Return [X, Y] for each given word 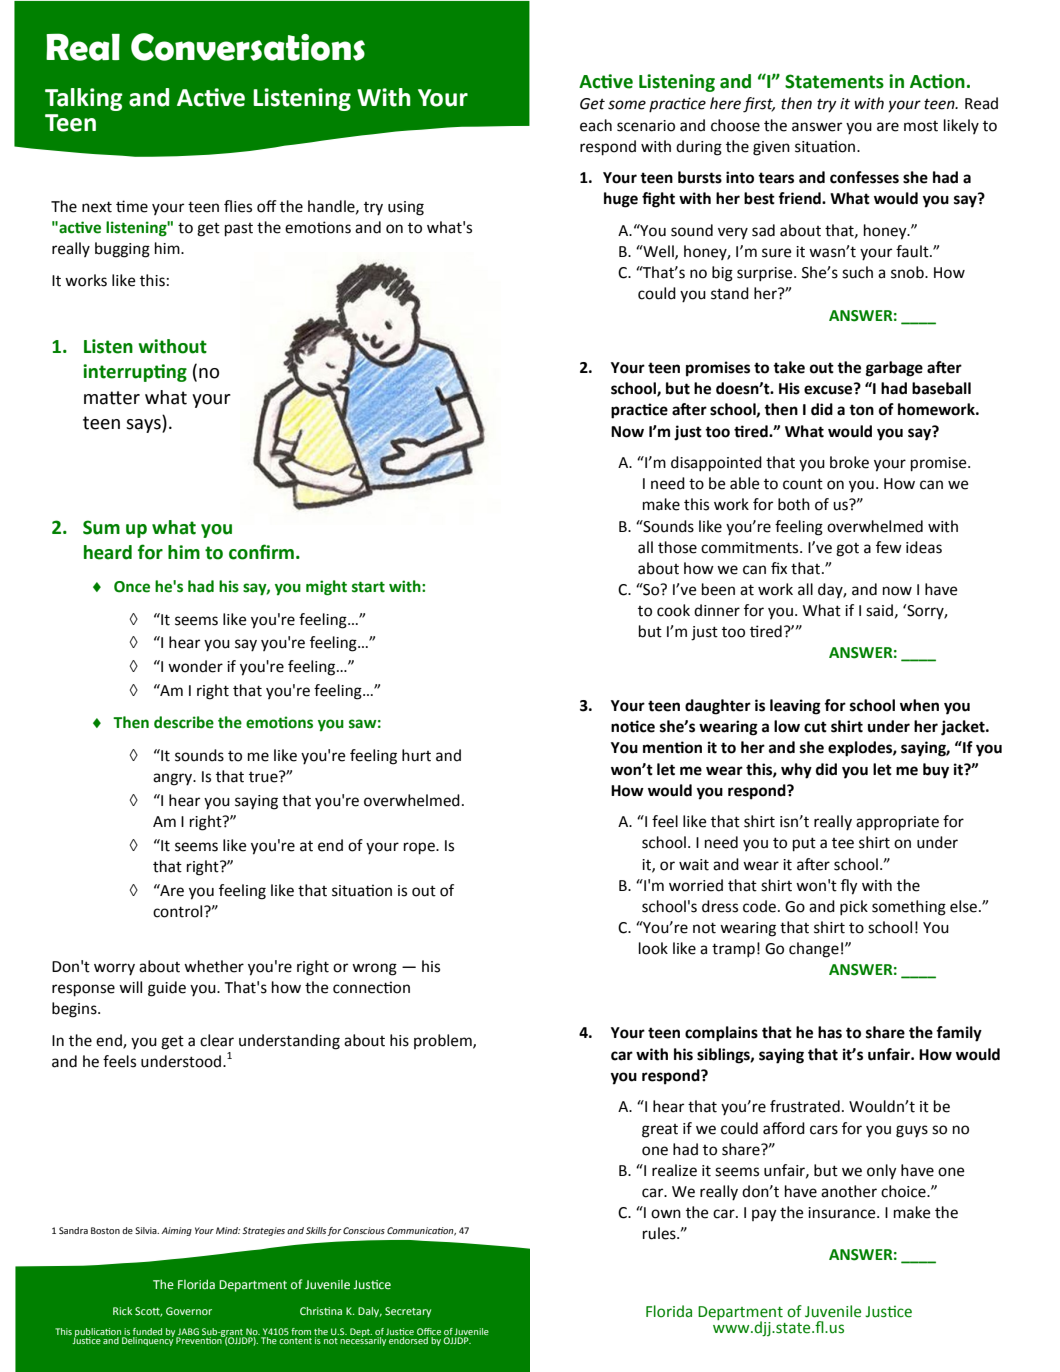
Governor [189, 1311]
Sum [101, 527]
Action [937, 81]
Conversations [248, 47]
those [677, 547]
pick [854, 908]
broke [849, 462]
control [179, 911]
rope [420, 848]
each [596, 125]
